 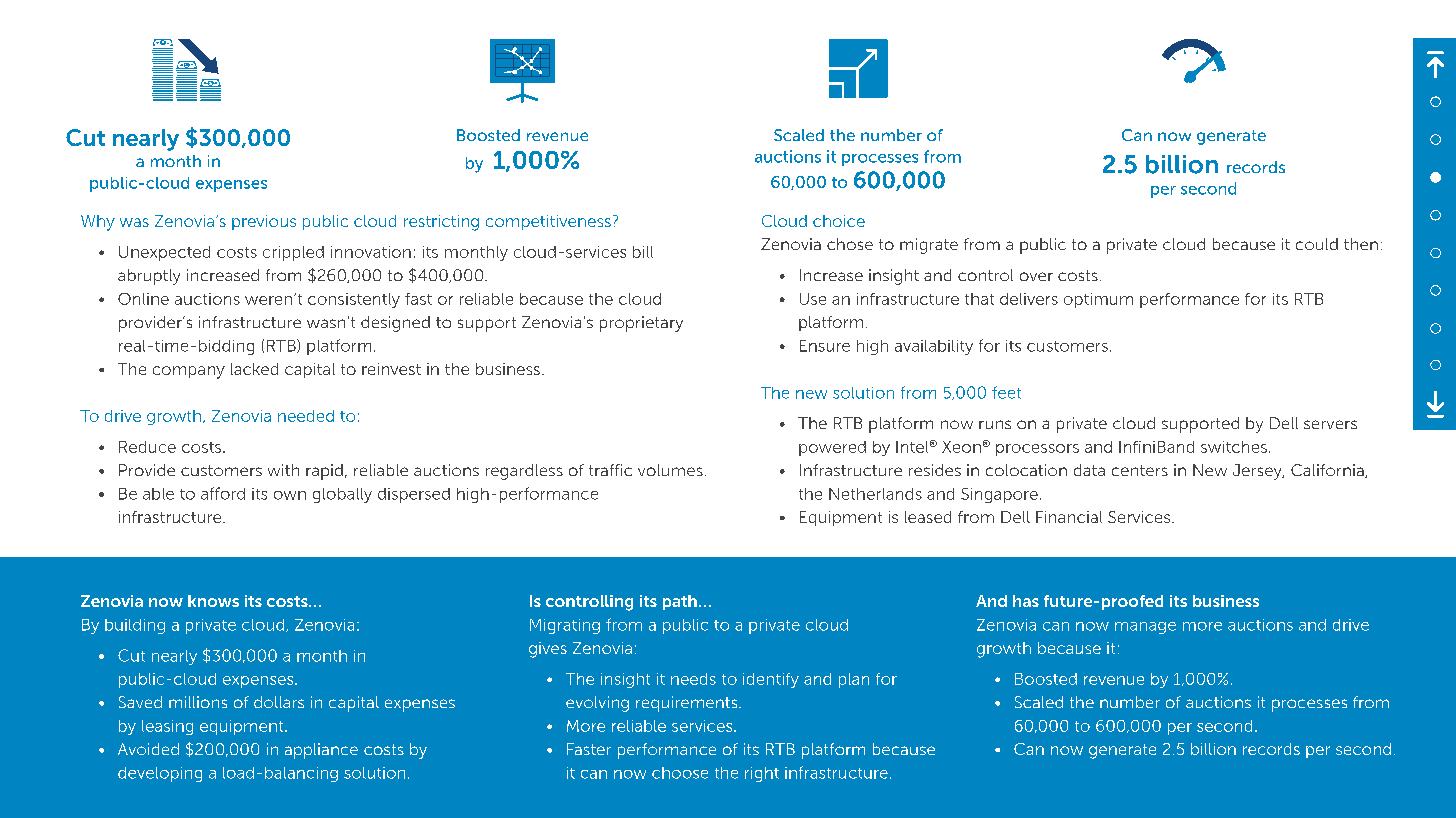 What do you see at coordinates (832, 448) in the screenshot?
I see `powered` at bounding box center [832, 448].
